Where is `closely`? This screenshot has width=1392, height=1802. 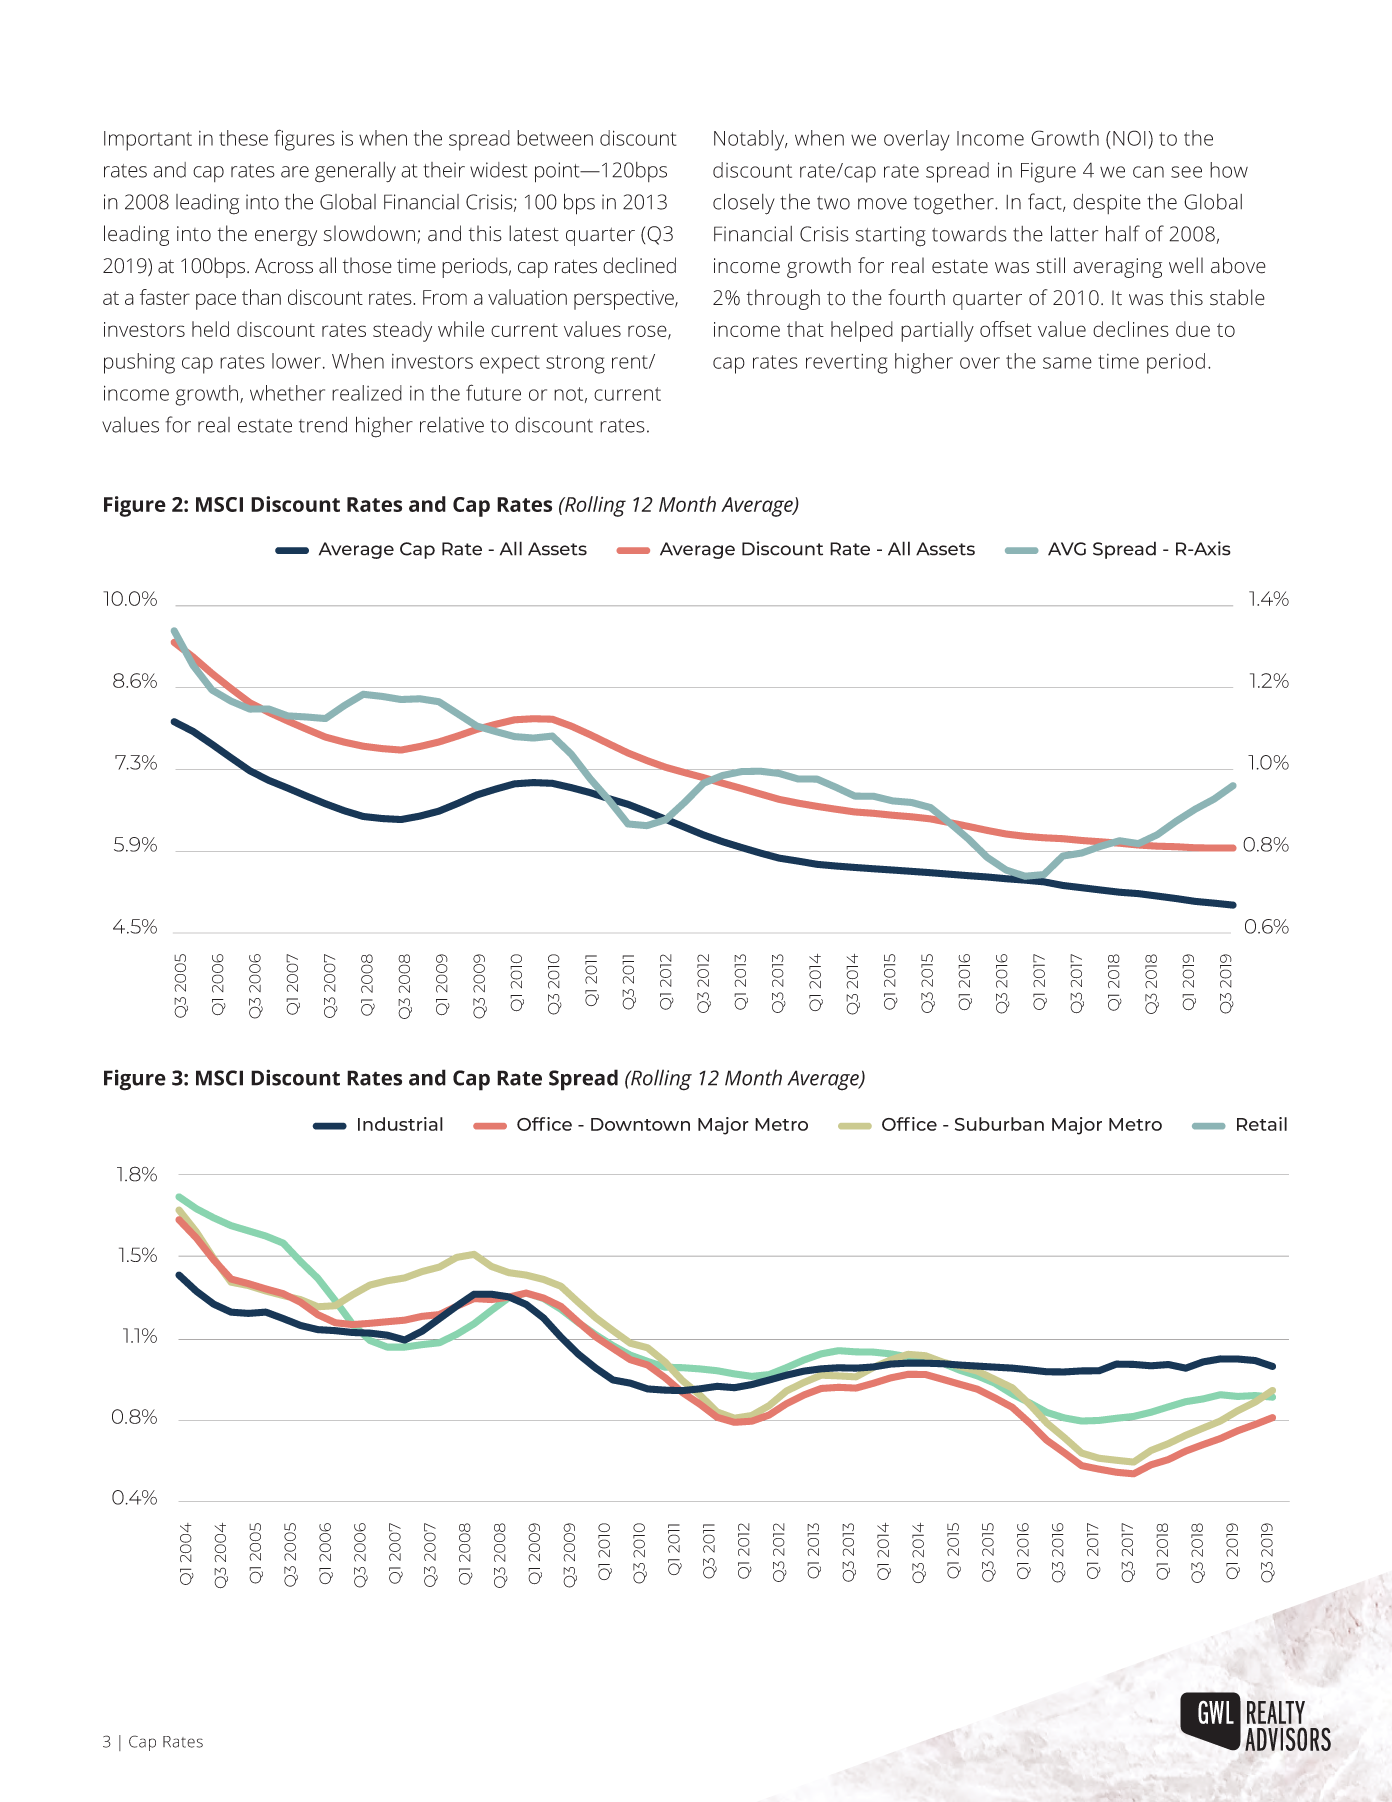
closely is located at coordinates (744, 204).
